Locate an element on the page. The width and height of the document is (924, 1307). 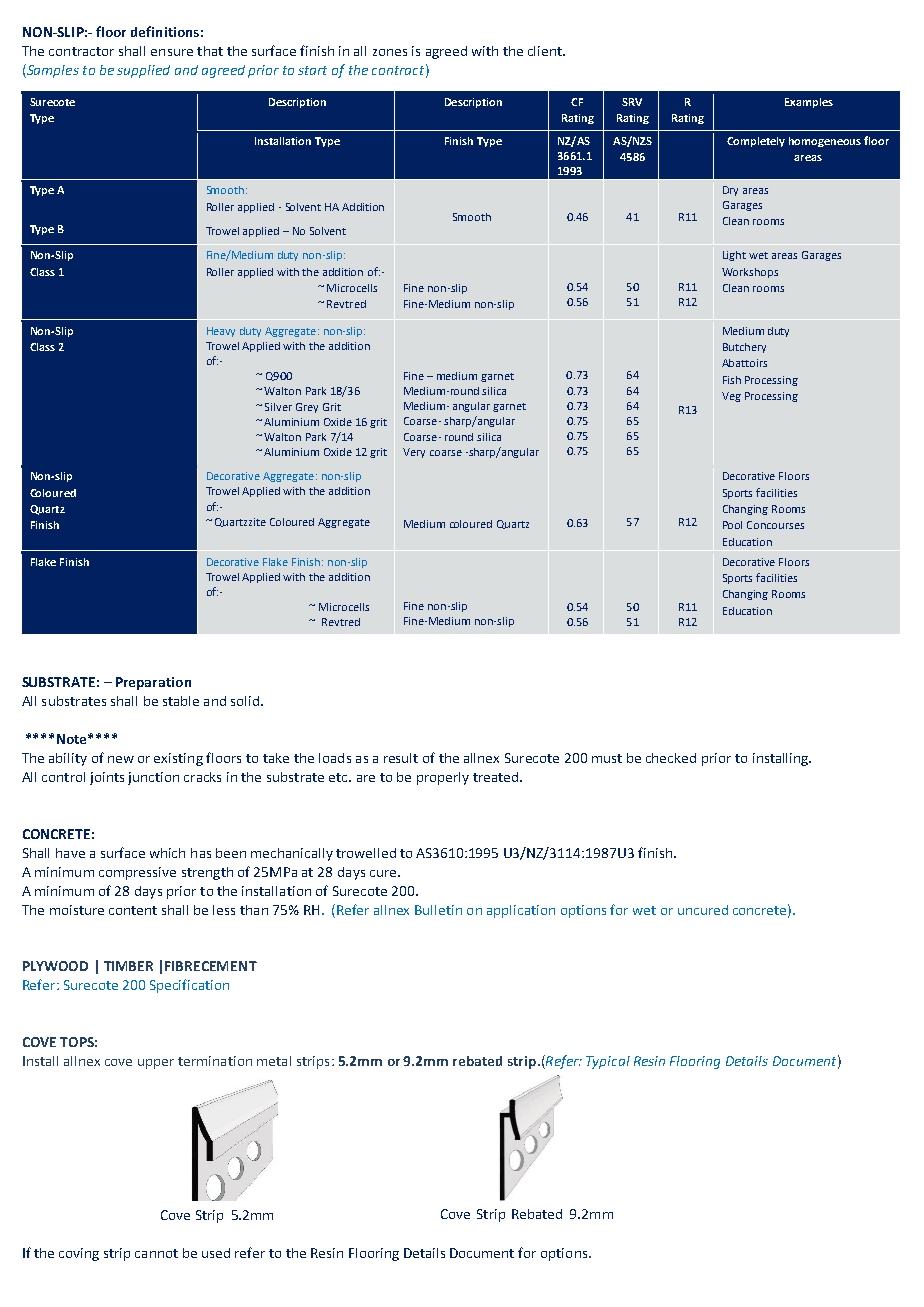
Typical is located at coordinates (608, 1062).
